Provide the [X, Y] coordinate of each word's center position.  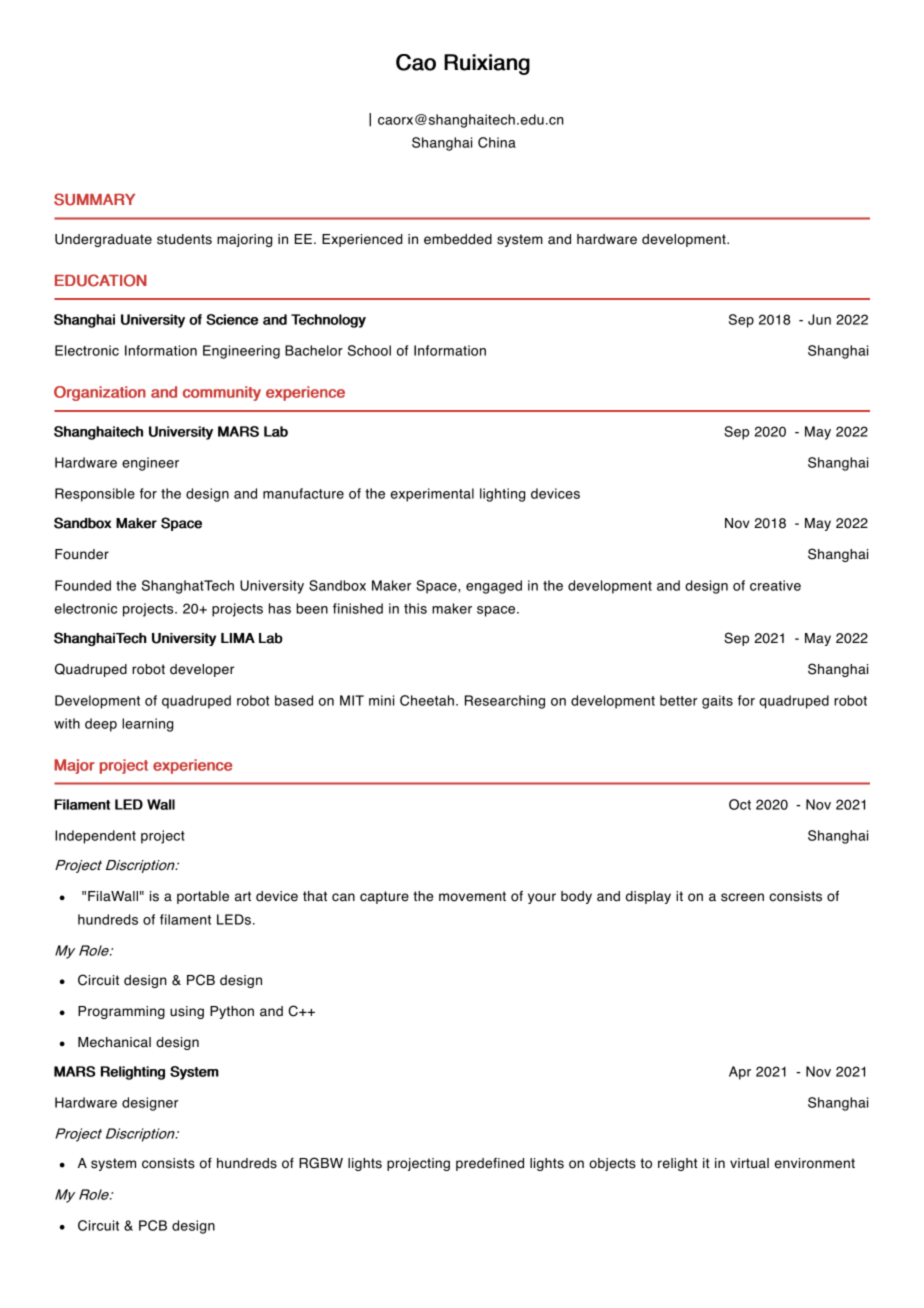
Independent [95, 837]
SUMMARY [94, 199]
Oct [740, 804]
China [497, 142]
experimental [432, 495]
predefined [490, 1164]
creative [775, 585]
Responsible [95, 495]
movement [472, 896]
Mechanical [114, 1042]
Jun [819, 319]
